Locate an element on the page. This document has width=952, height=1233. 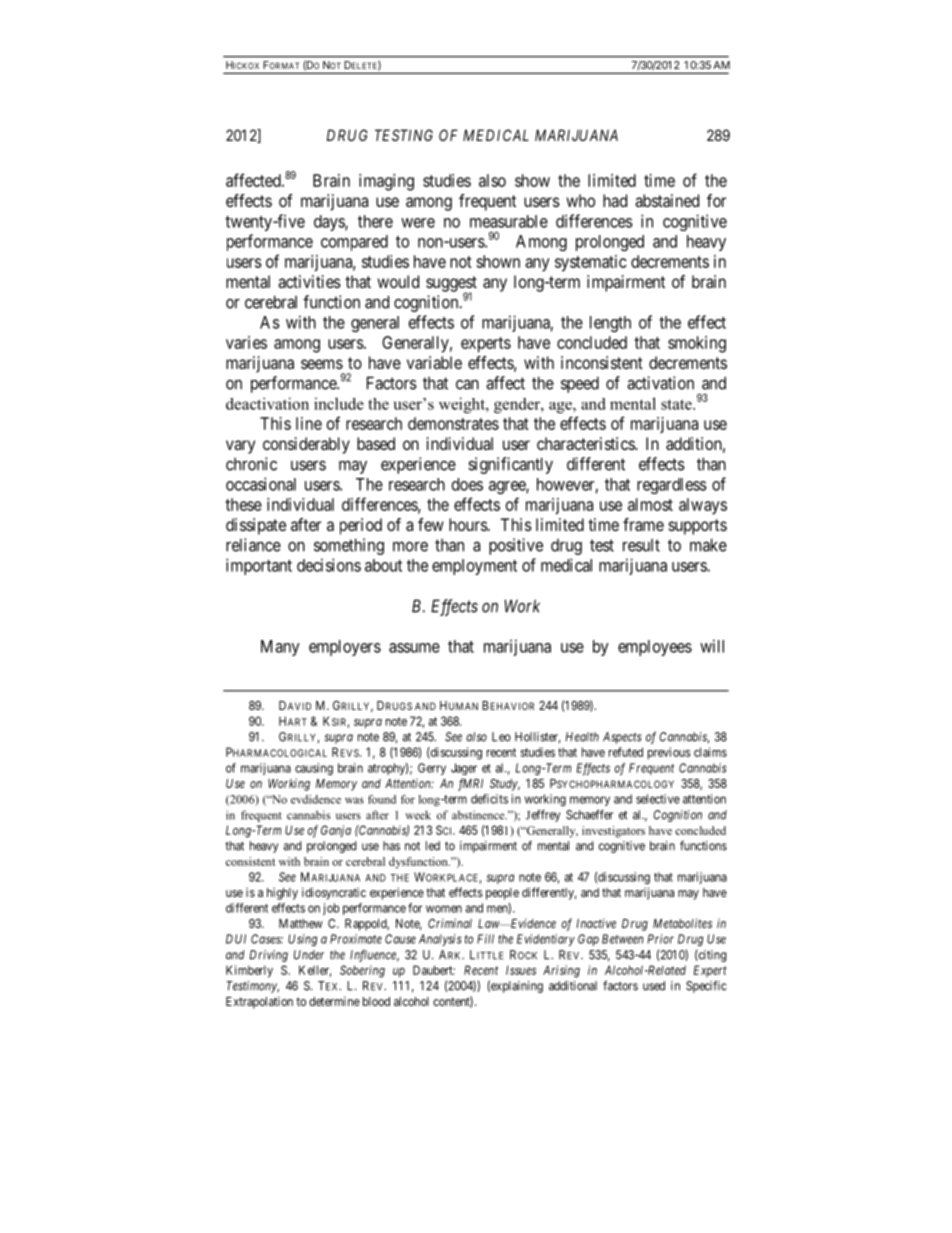
employment is located at coordinates (474, 567).
